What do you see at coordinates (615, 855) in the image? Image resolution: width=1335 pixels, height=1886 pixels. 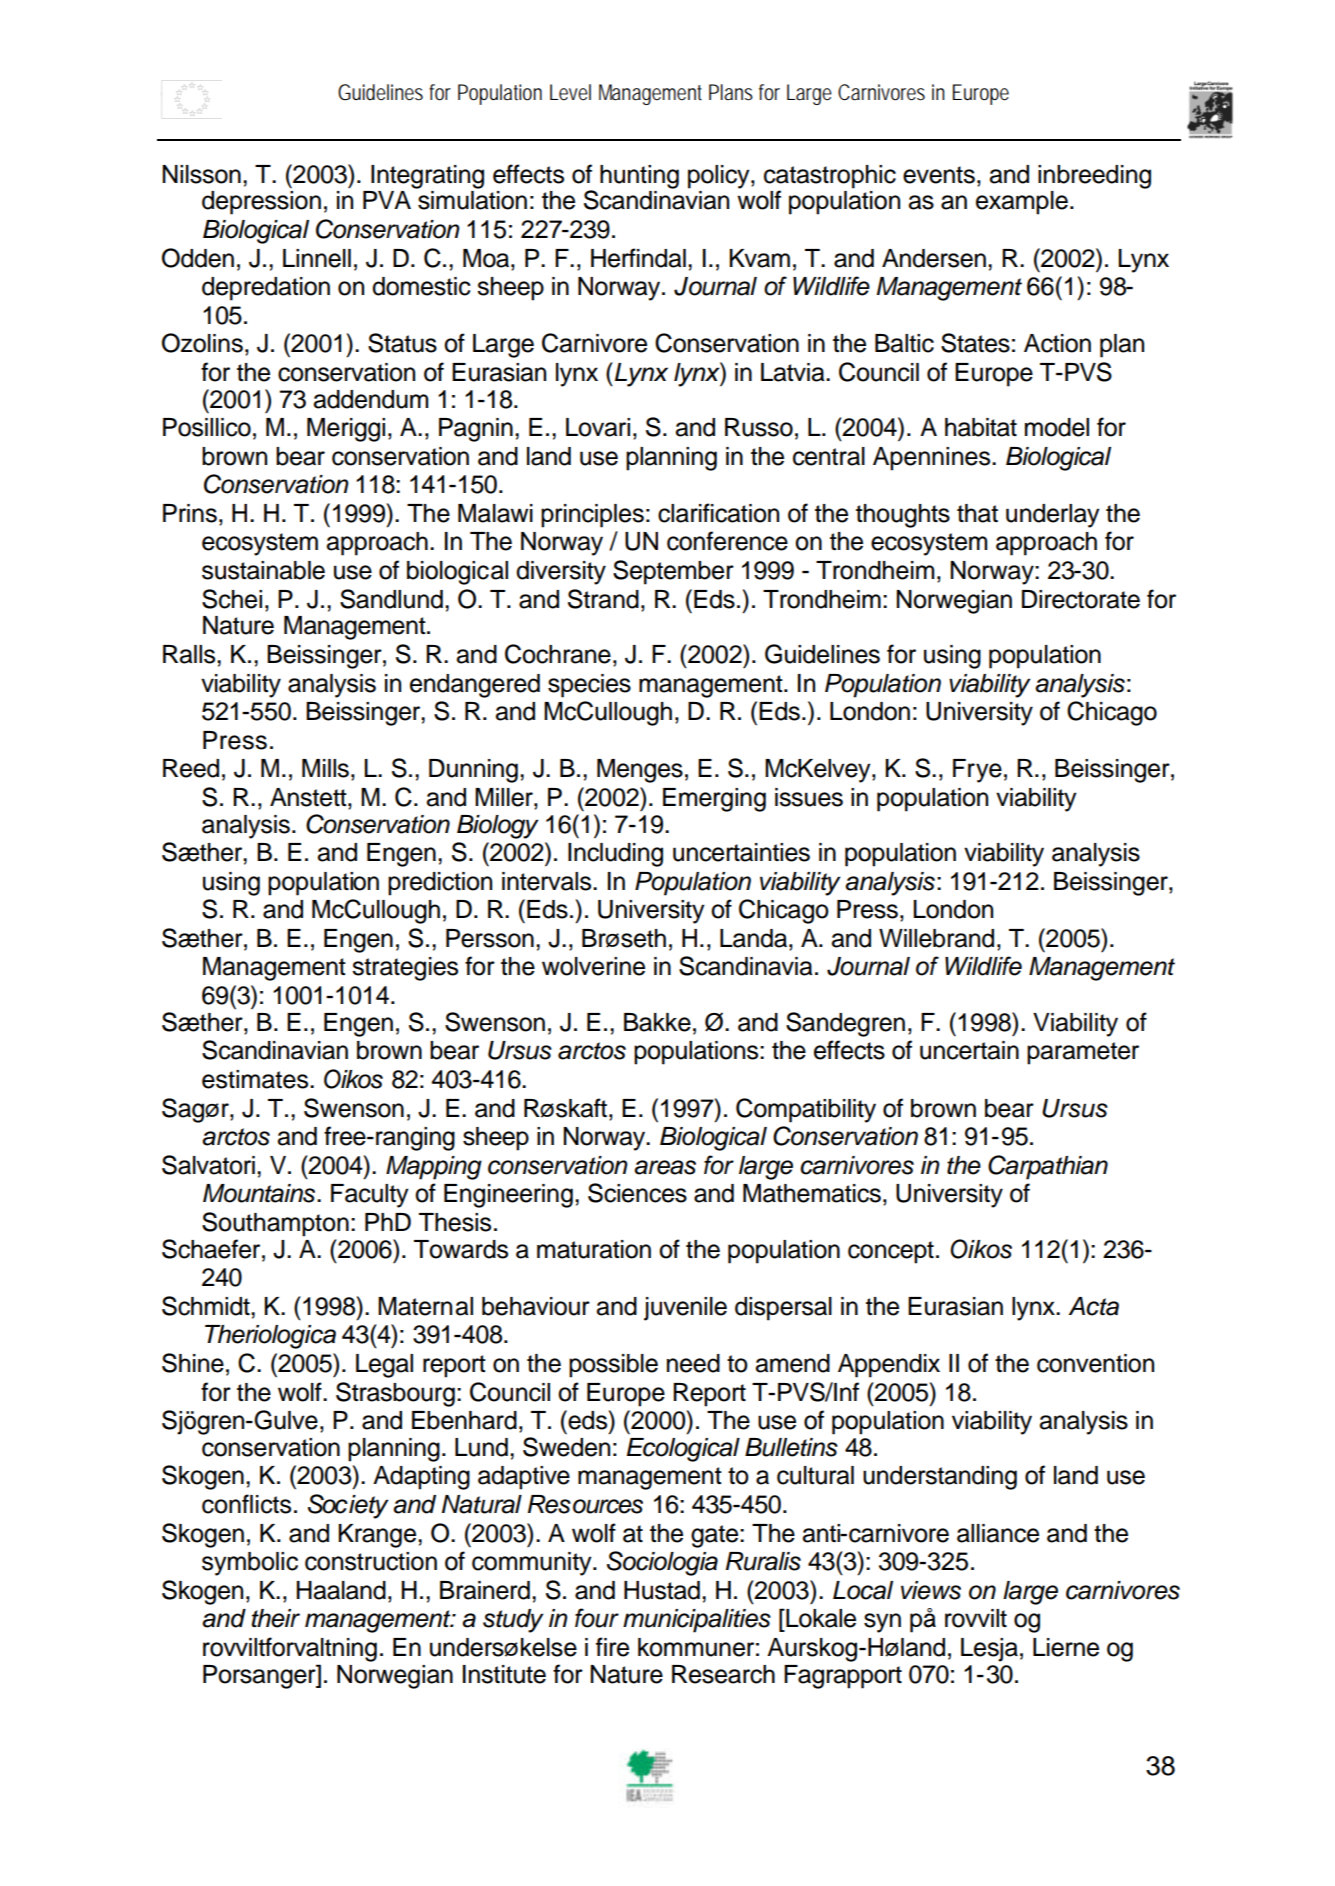 I see `Including` at bounding box center [615, 855].
